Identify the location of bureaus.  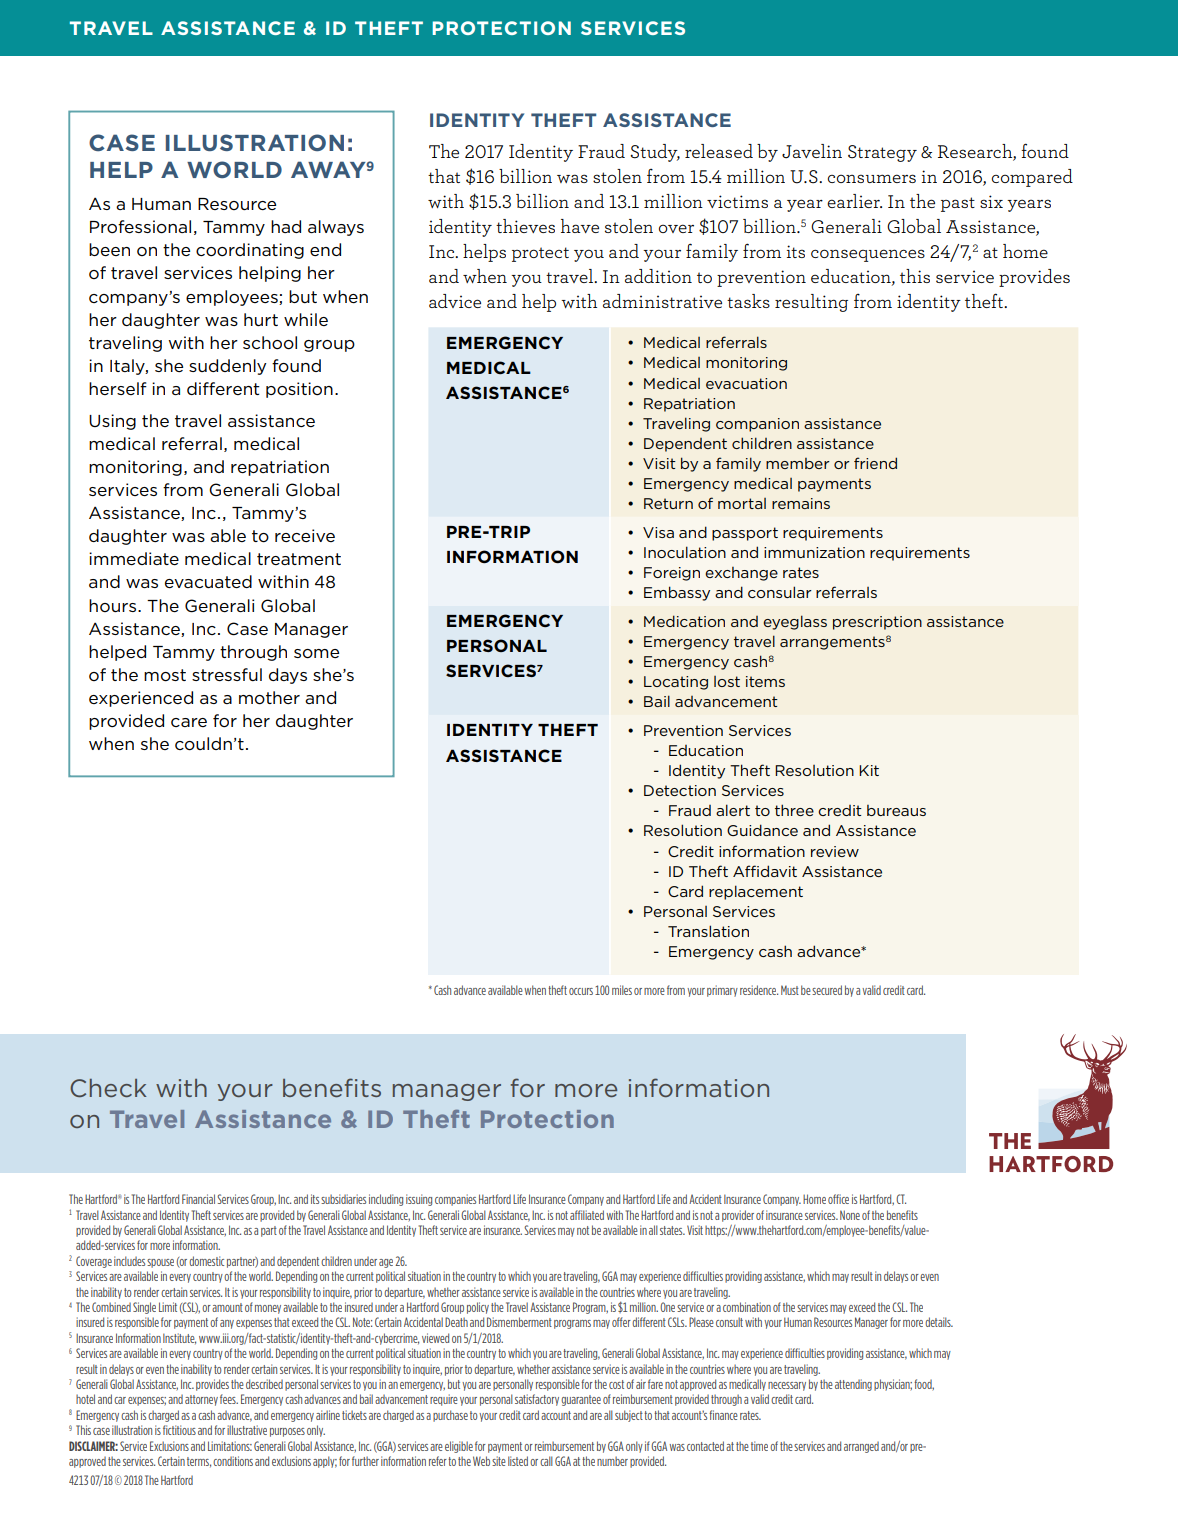
(896, 810).
